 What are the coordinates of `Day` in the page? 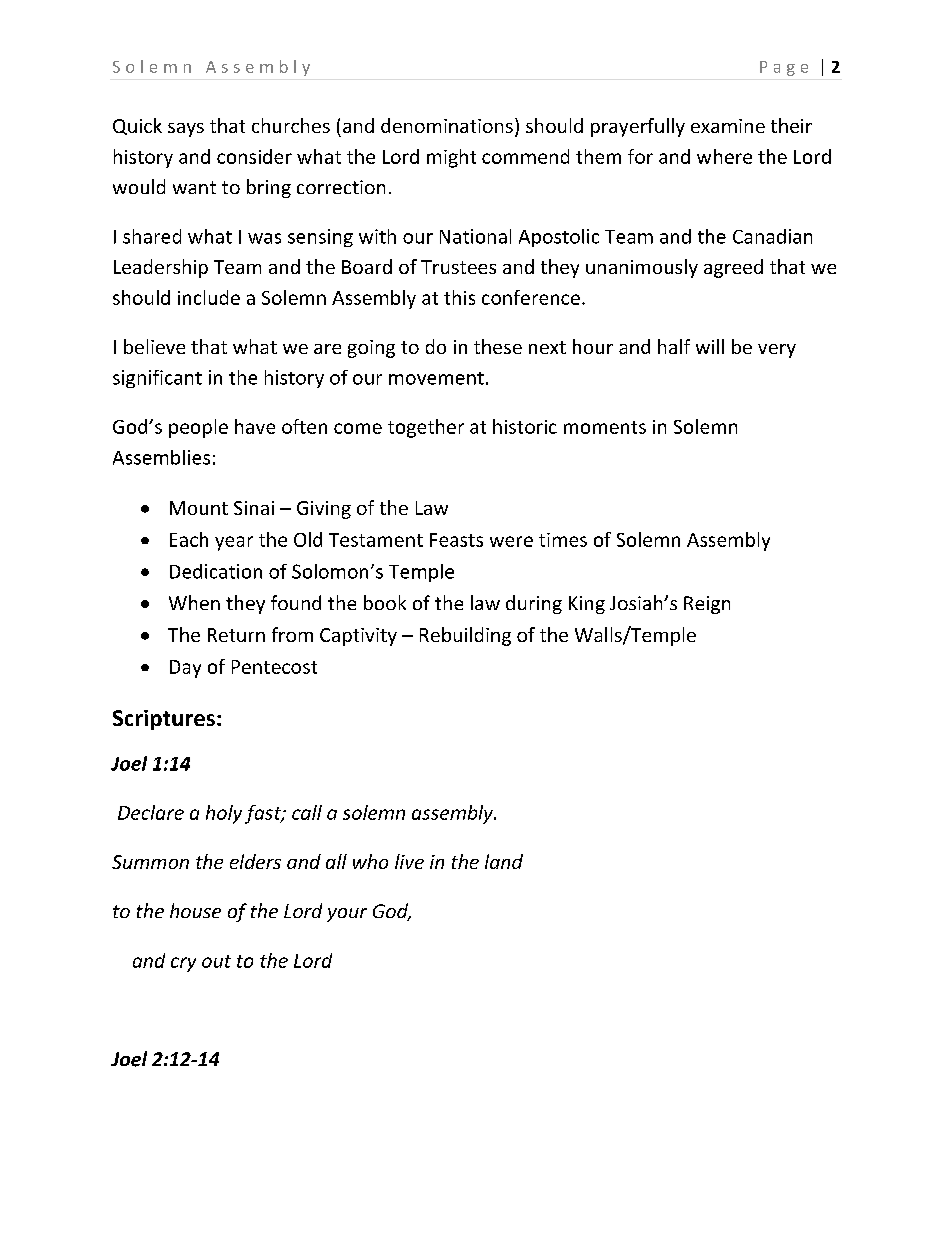 It's located at (185, 669).
